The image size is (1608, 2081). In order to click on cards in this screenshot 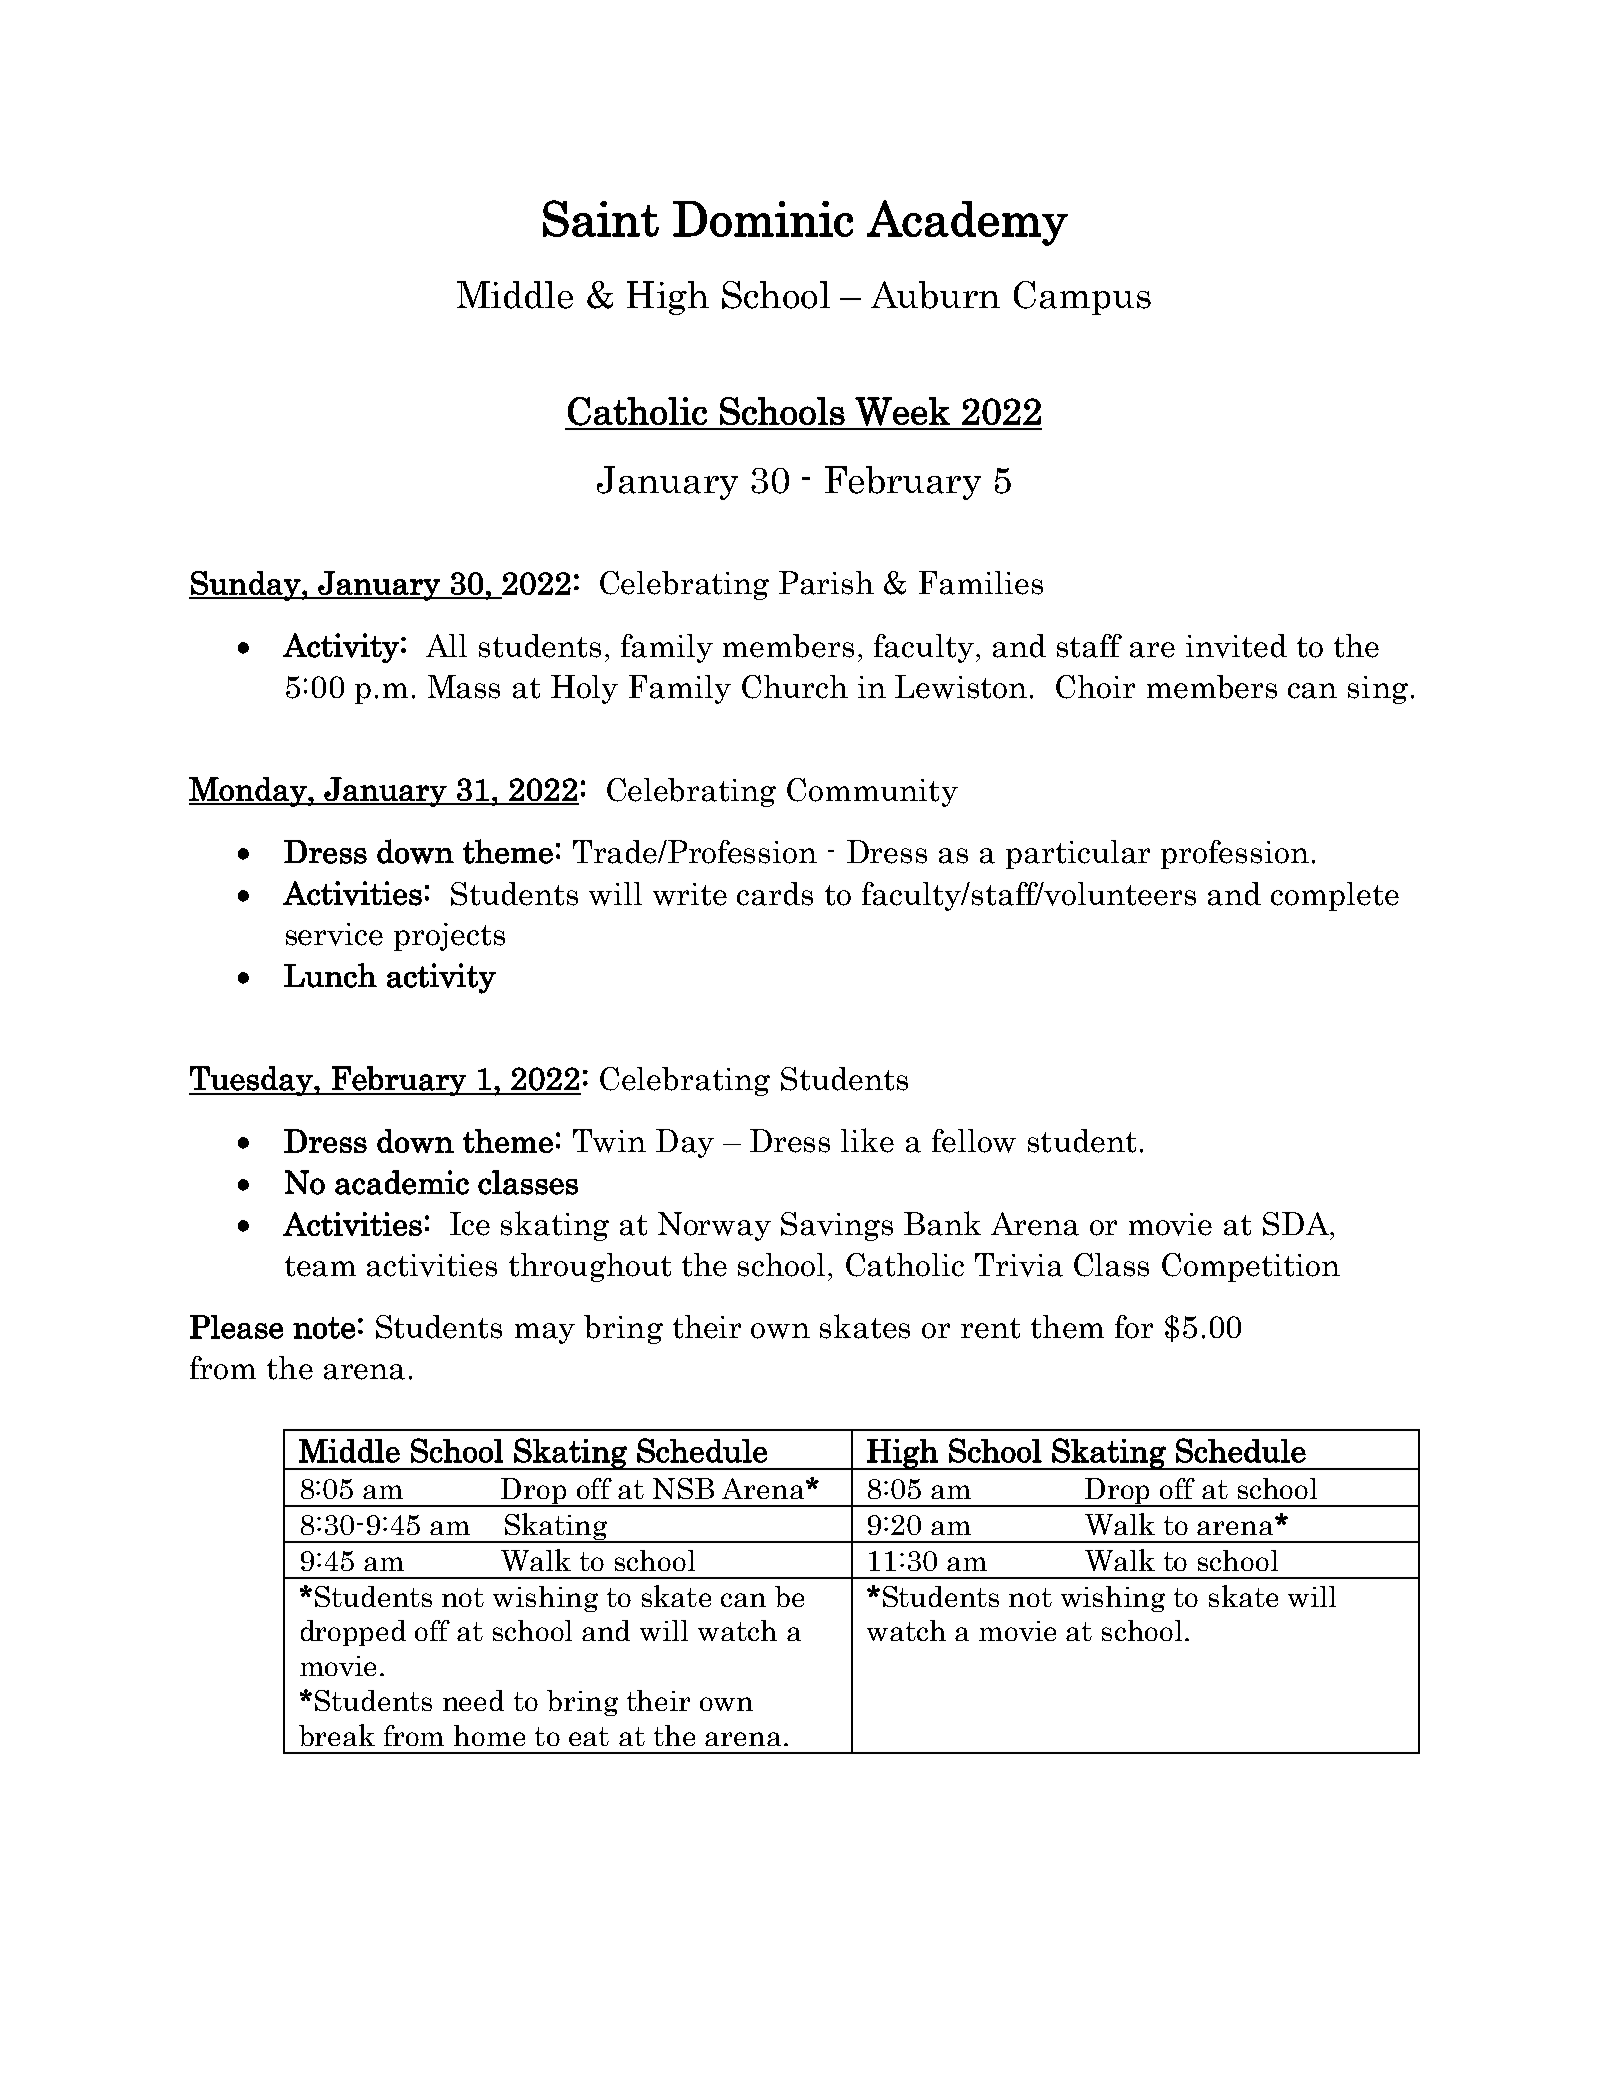, I will do `click(775, 894)`.
